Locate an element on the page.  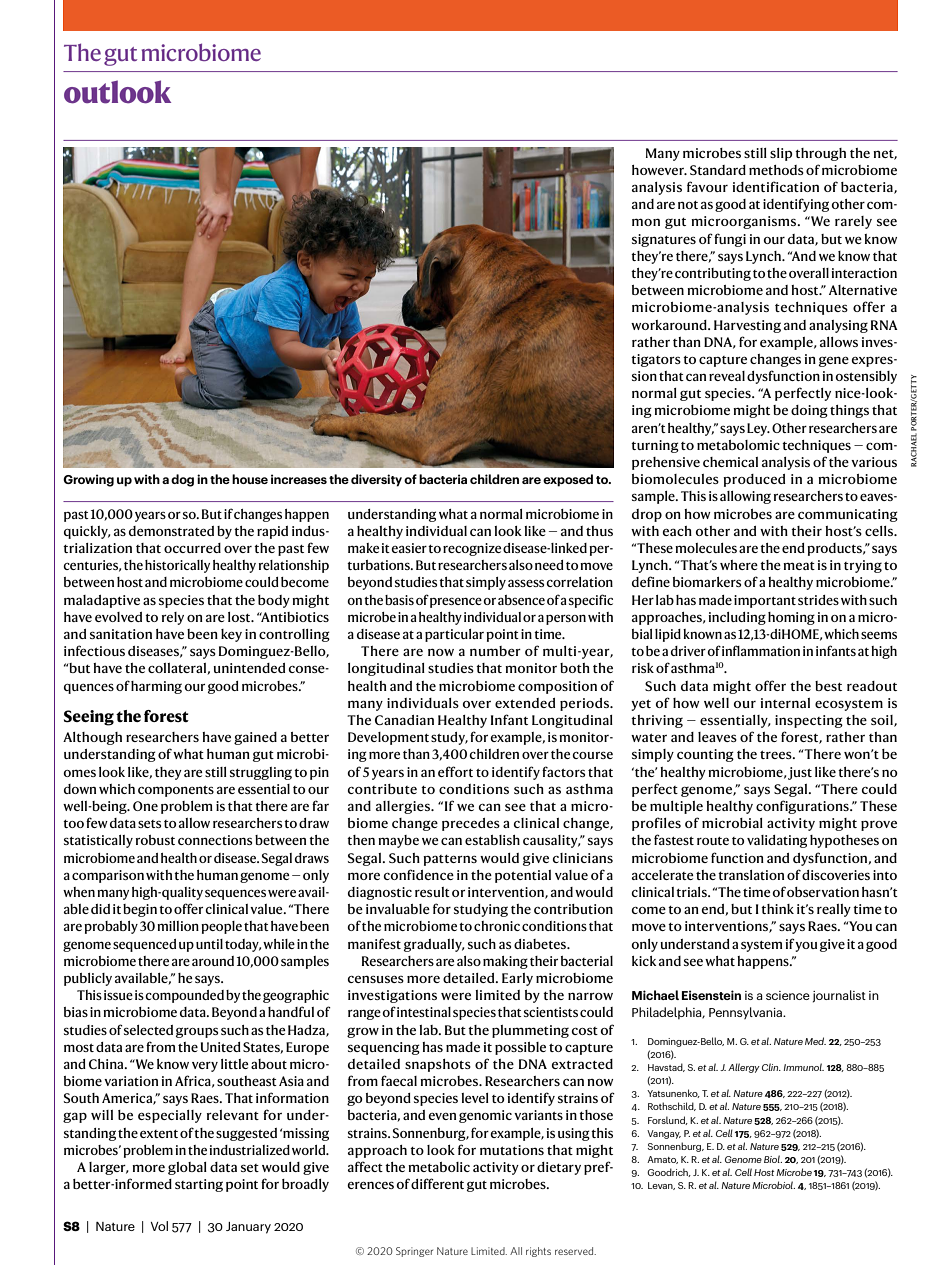
harming is located at coordinates (156, 687).
